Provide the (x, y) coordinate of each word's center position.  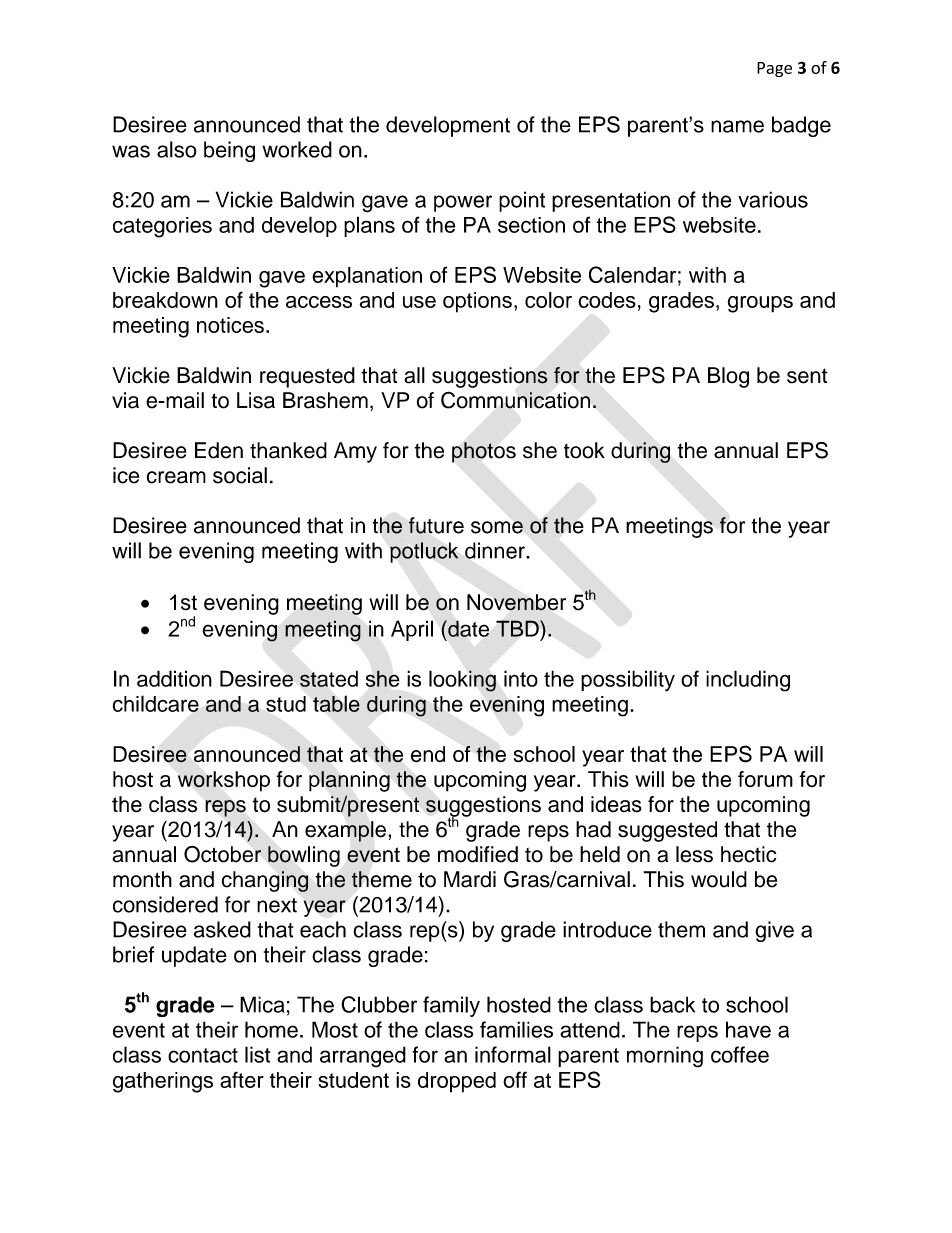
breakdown (165, 300)
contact (203, 1055)
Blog (728, 377)
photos (484, 452)
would (719, 879)
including (748, 681)
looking (462, 681)
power (463, 203)
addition (174, 678)
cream (176, 477)
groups (760, 304)
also (177, 149)
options (477, 302)
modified (478, 854)
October (222, 854)
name (737, 126)
